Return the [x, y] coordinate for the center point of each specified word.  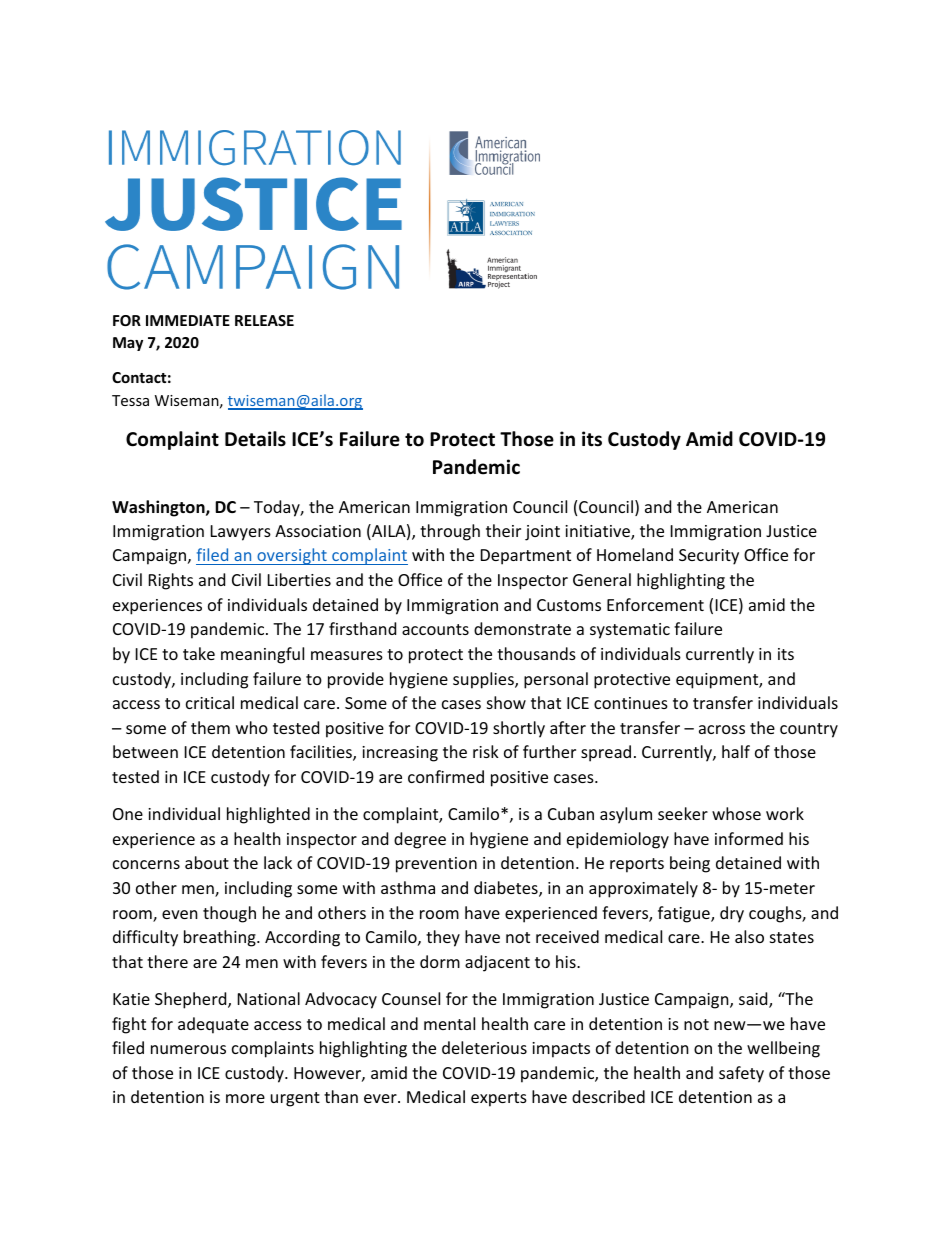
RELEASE [264, 320]
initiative [598, 532]
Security [709, 557]
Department [526, 557]
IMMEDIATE [188, 320]
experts [499, 1099]
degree [420, 840]
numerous [188, 1049]
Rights [171, 581]
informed [749, 838]
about [207, 862]
